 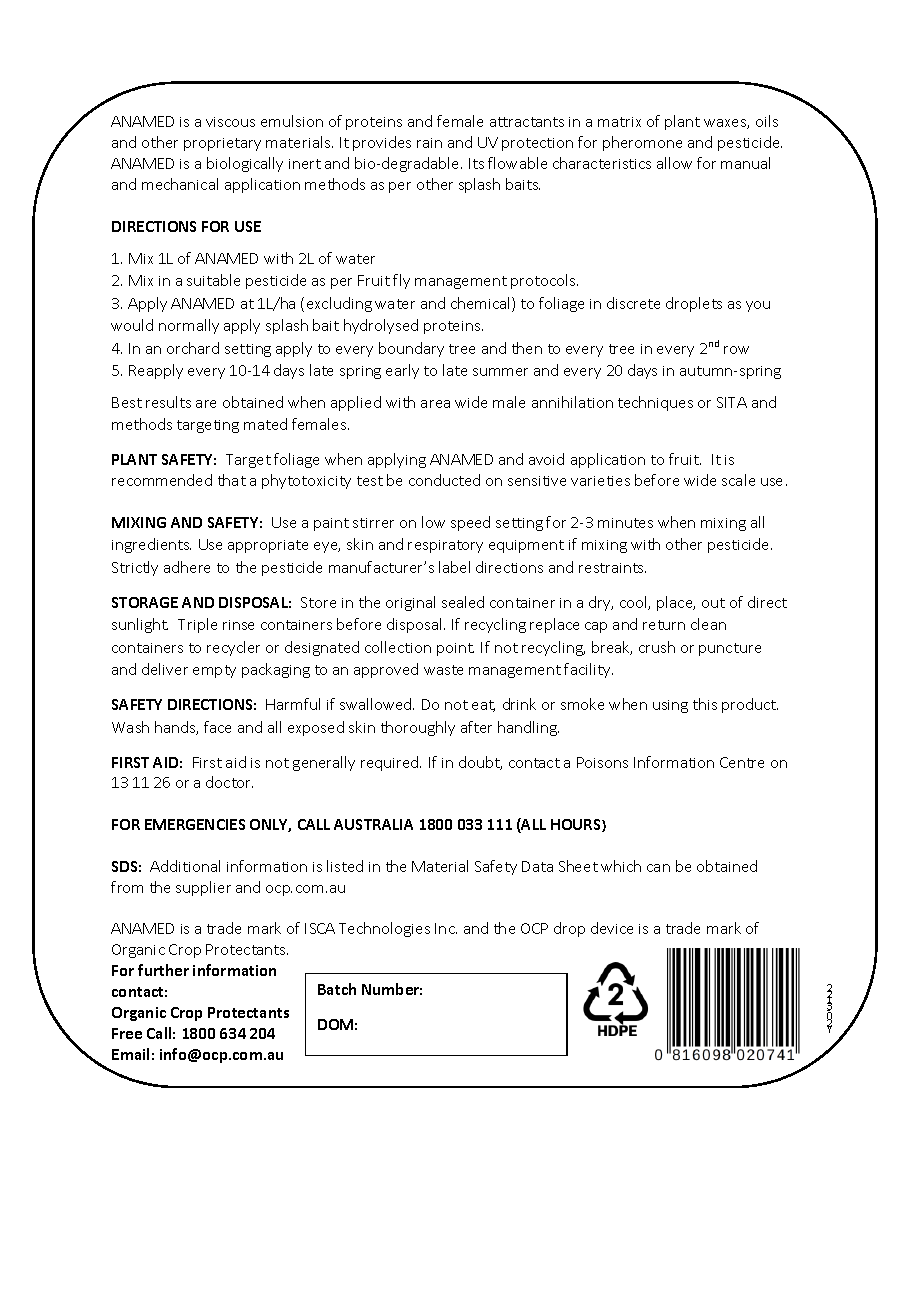 I want to click on pheromone, so click(x=642, y=143).
